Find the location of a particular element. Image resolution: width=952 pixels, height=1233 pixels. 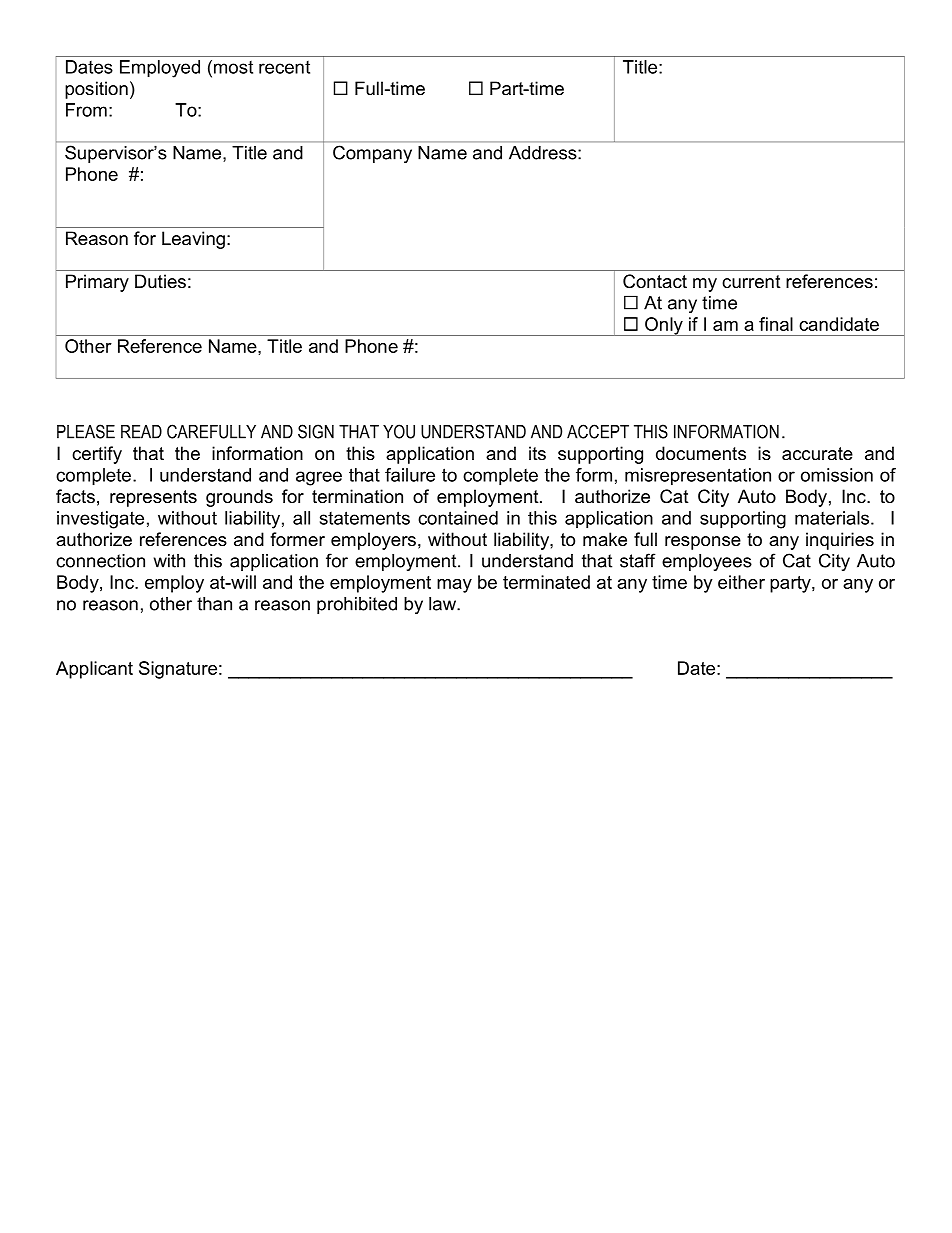

Address is located at coordinates (544, 153).
